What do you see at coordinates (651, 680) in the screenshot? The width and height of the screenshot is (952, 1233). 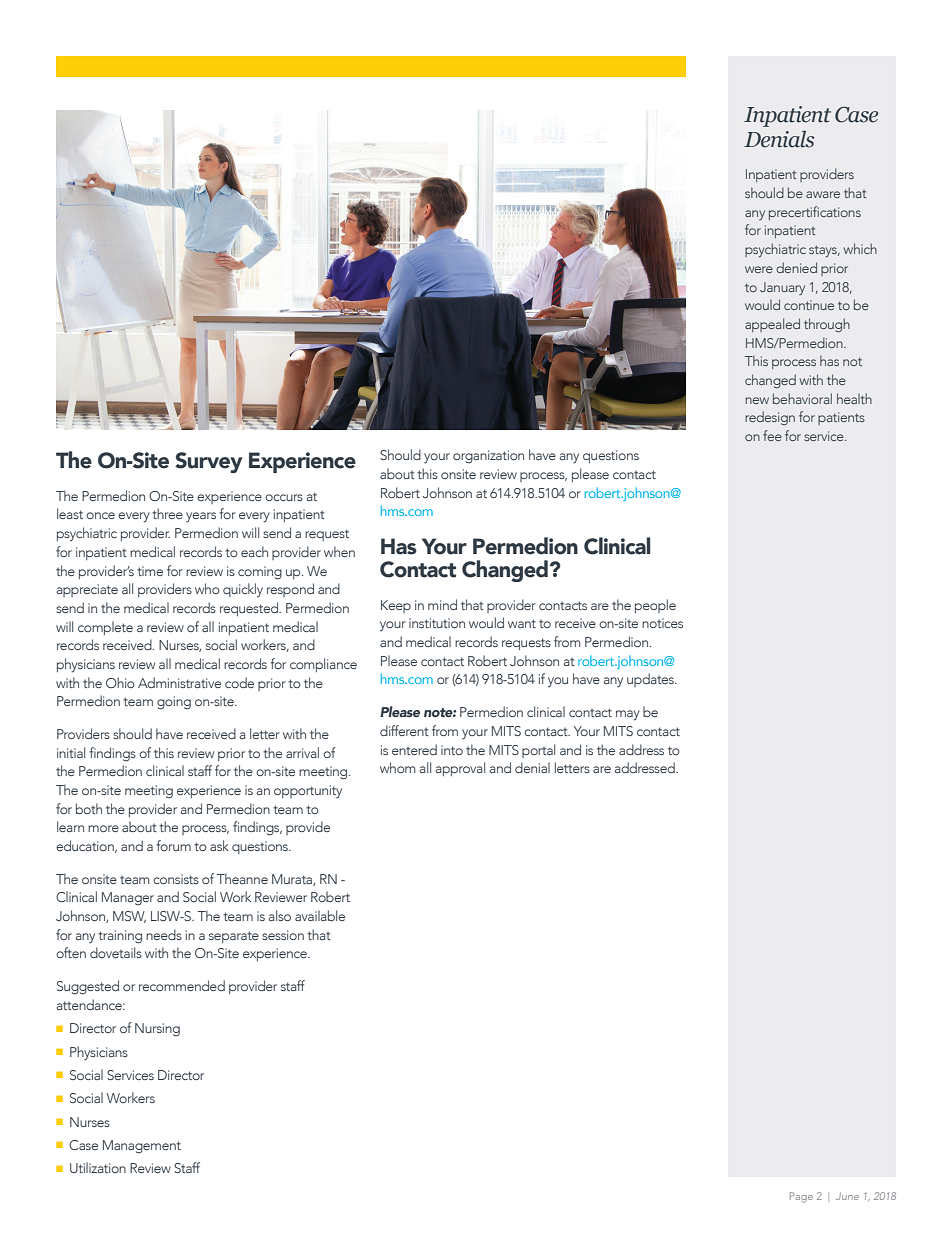 I see `updates` at bounding box center [651, 680].
